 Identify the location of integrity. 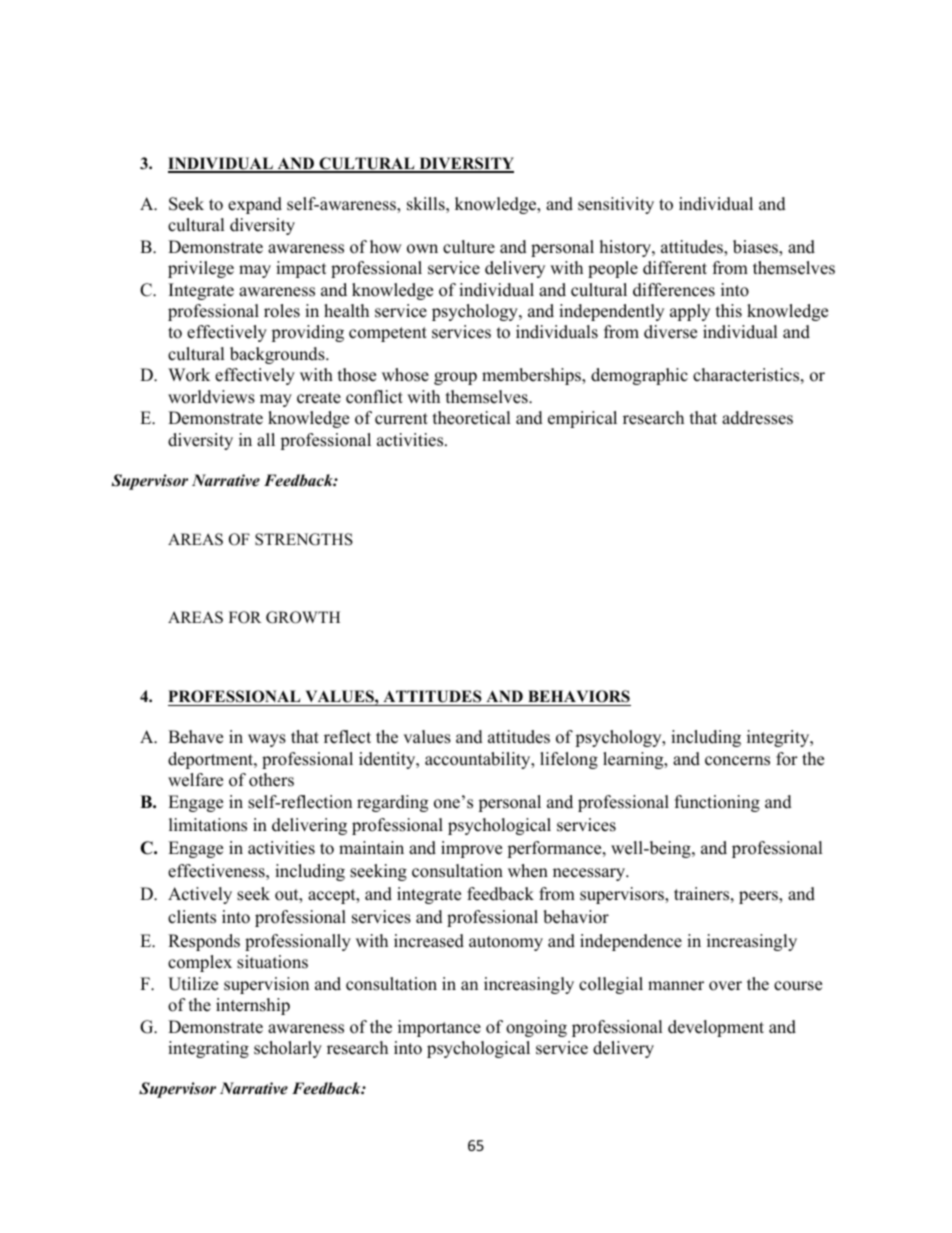
(779, 738).
